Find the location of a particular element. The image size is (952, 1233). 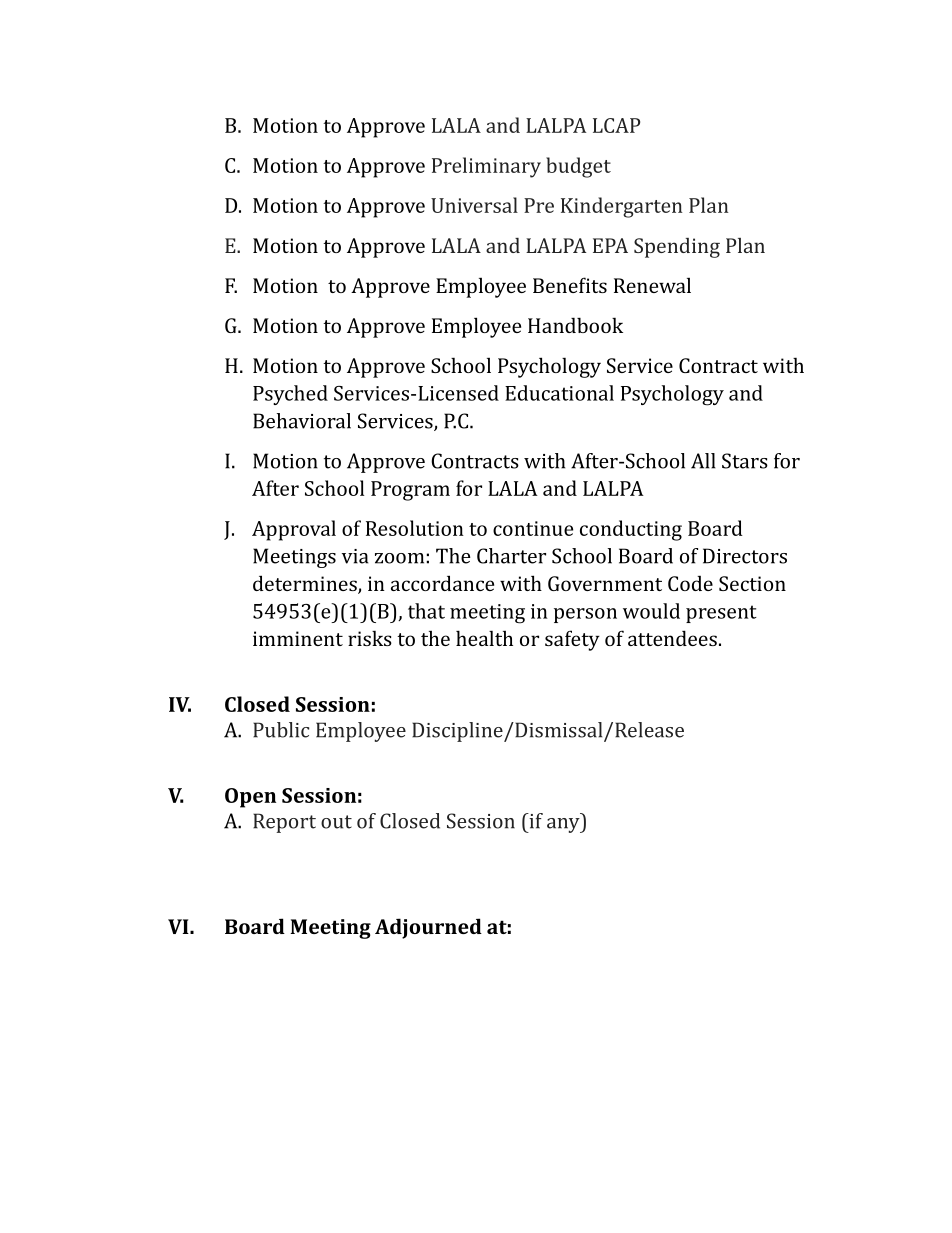

Educational is located at coordinates (559, 393).
